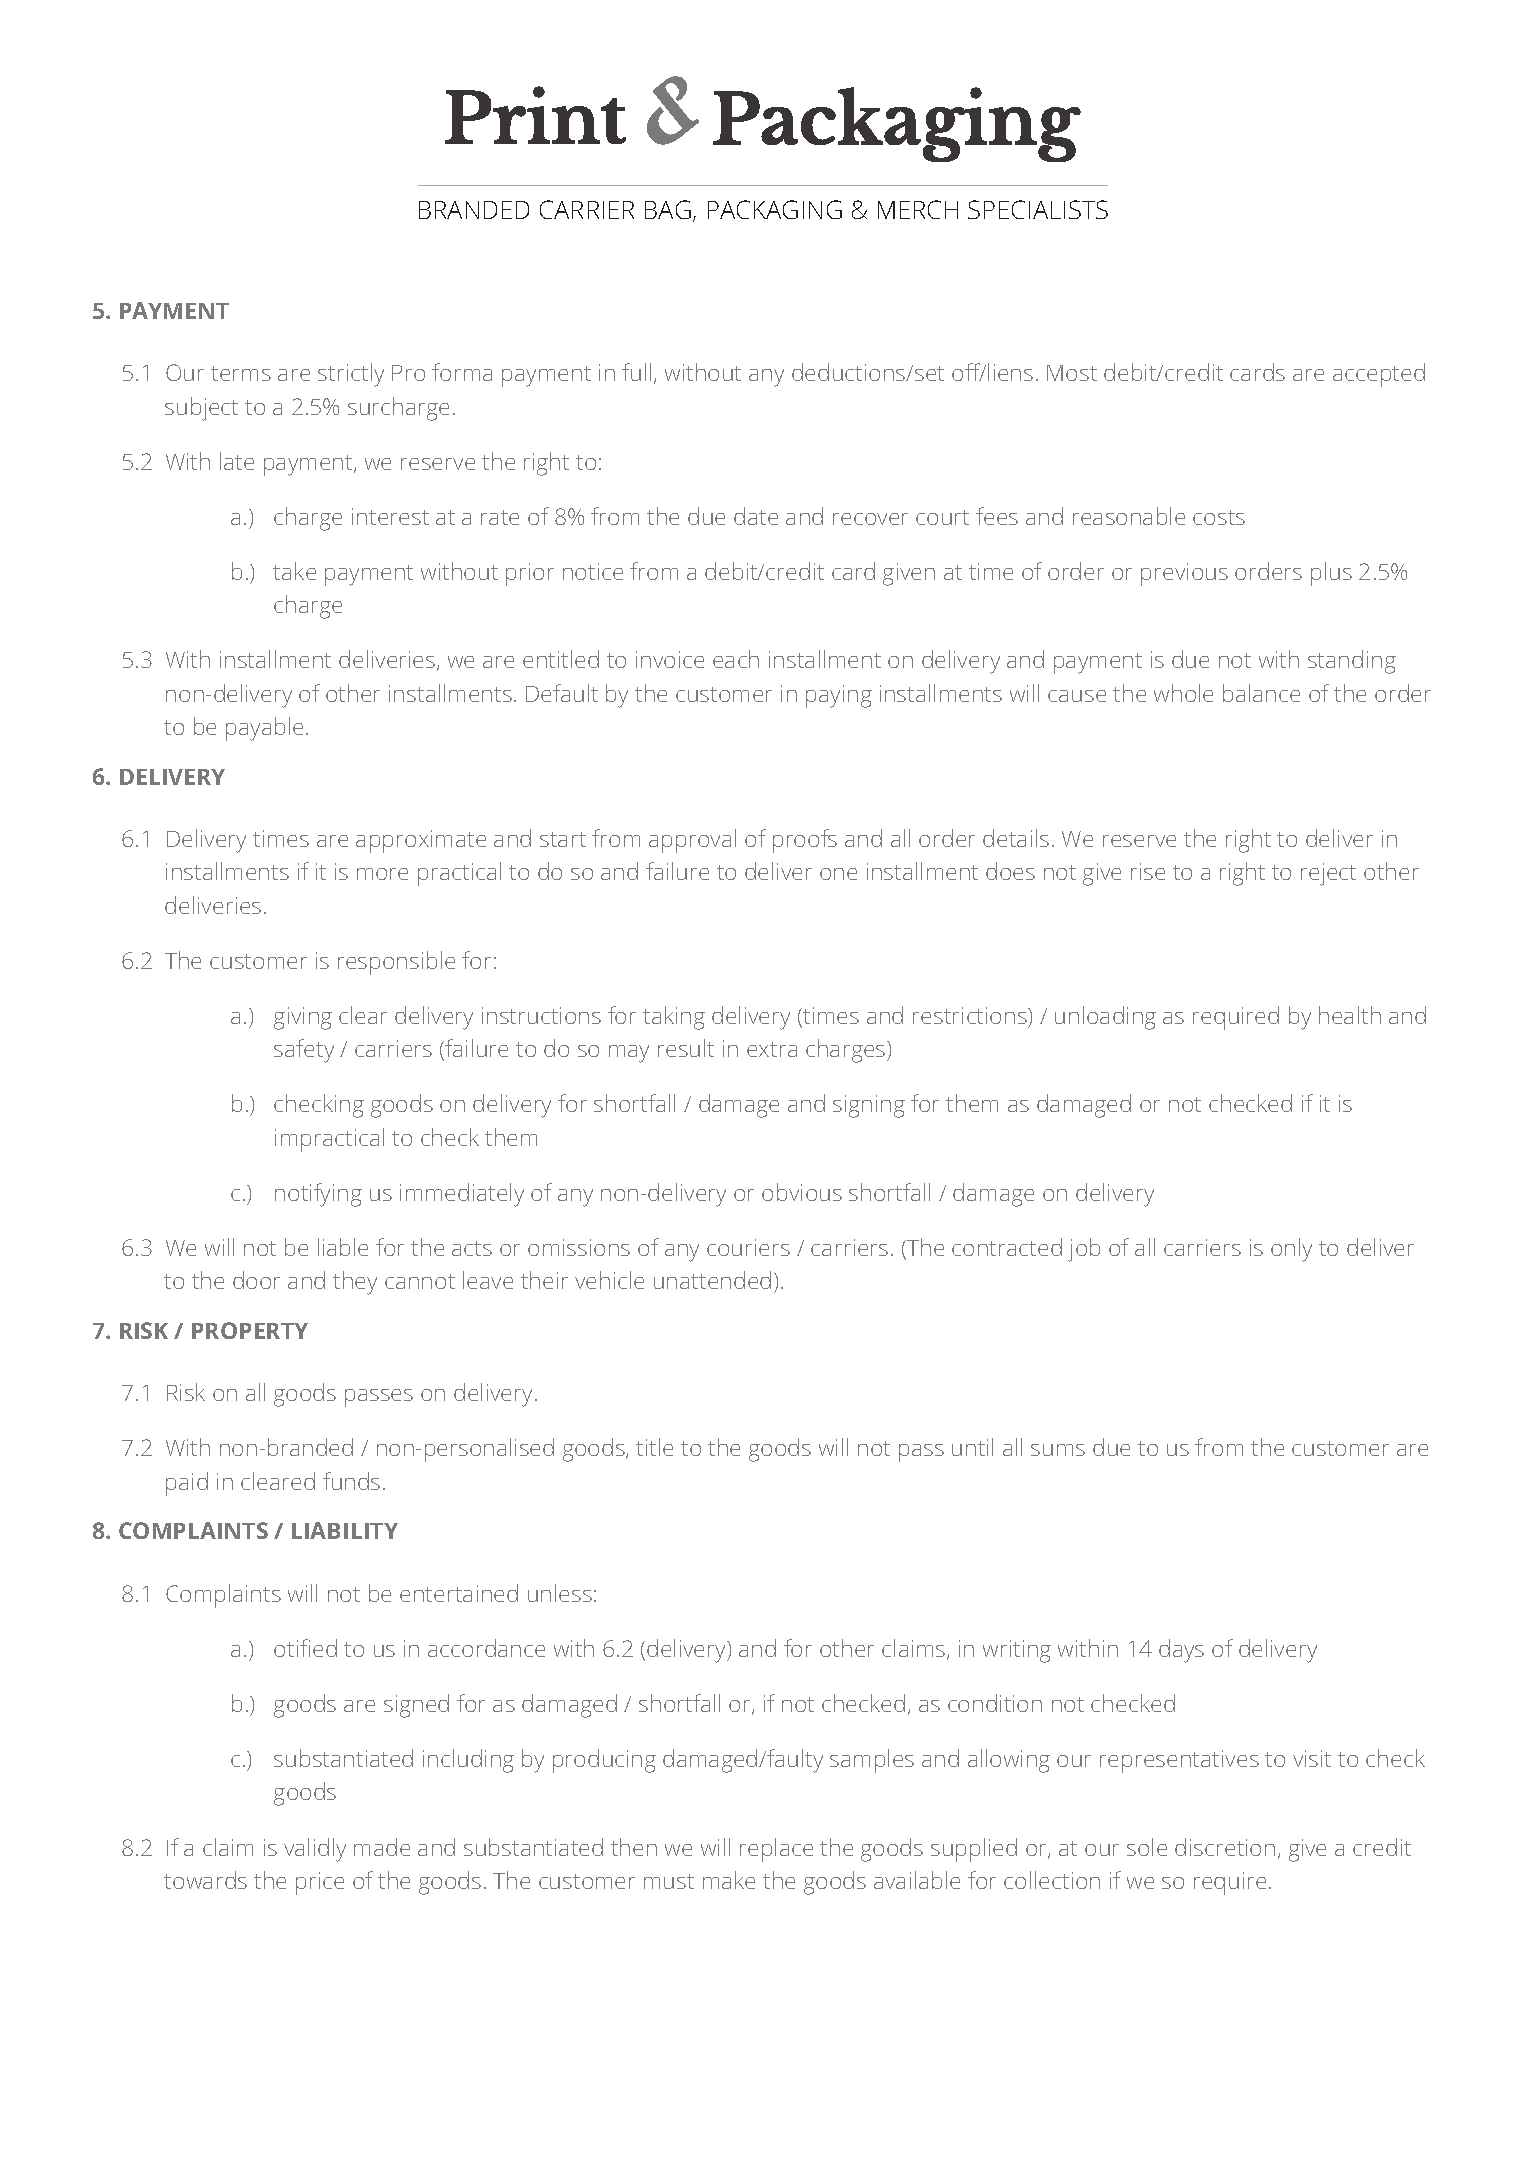 The height and width of the page is (2159, 1526). I want to click on validly, so click(315, 1850).
